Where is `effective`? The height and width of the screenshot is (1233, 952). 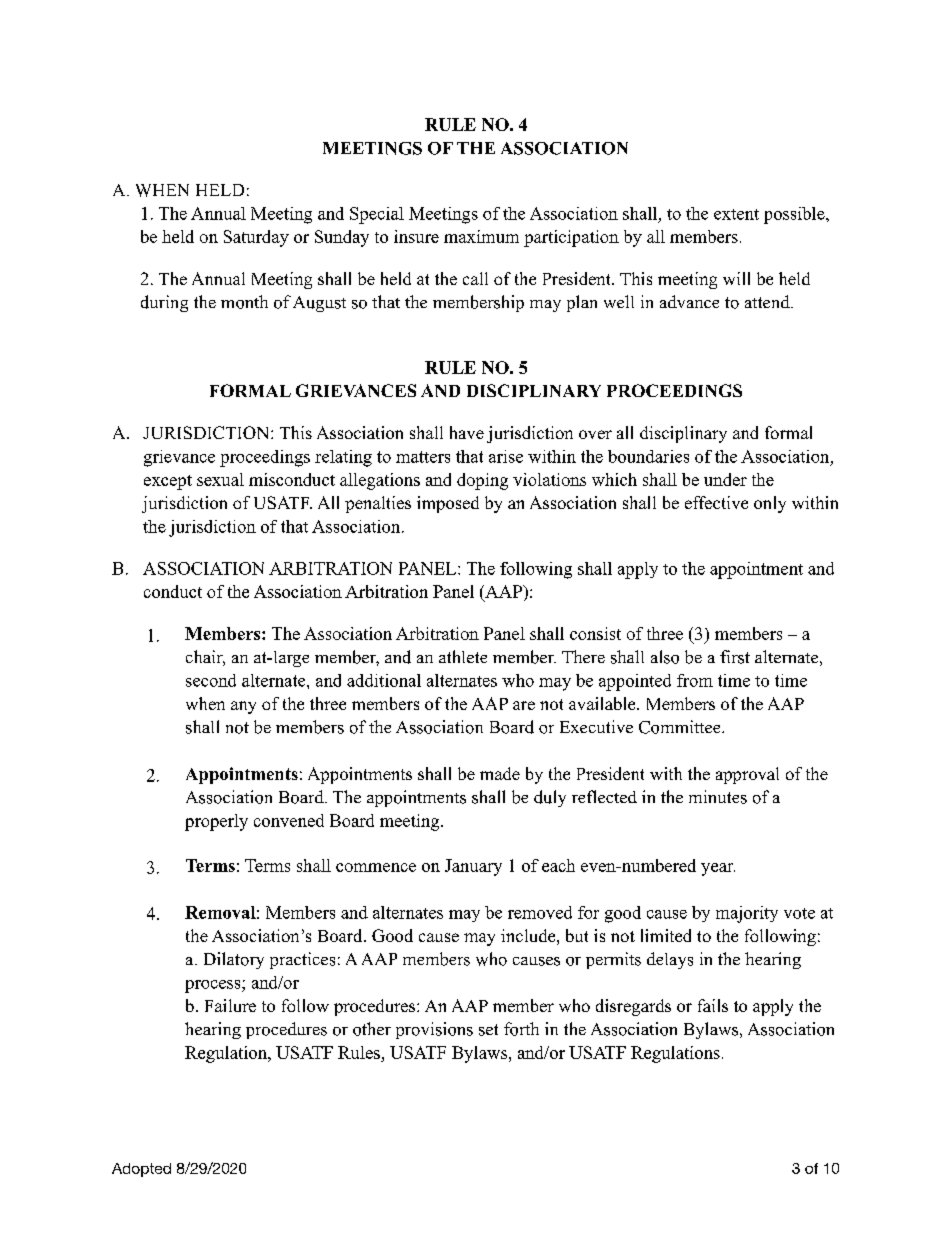 effective is located at coordinates (716, 502).
